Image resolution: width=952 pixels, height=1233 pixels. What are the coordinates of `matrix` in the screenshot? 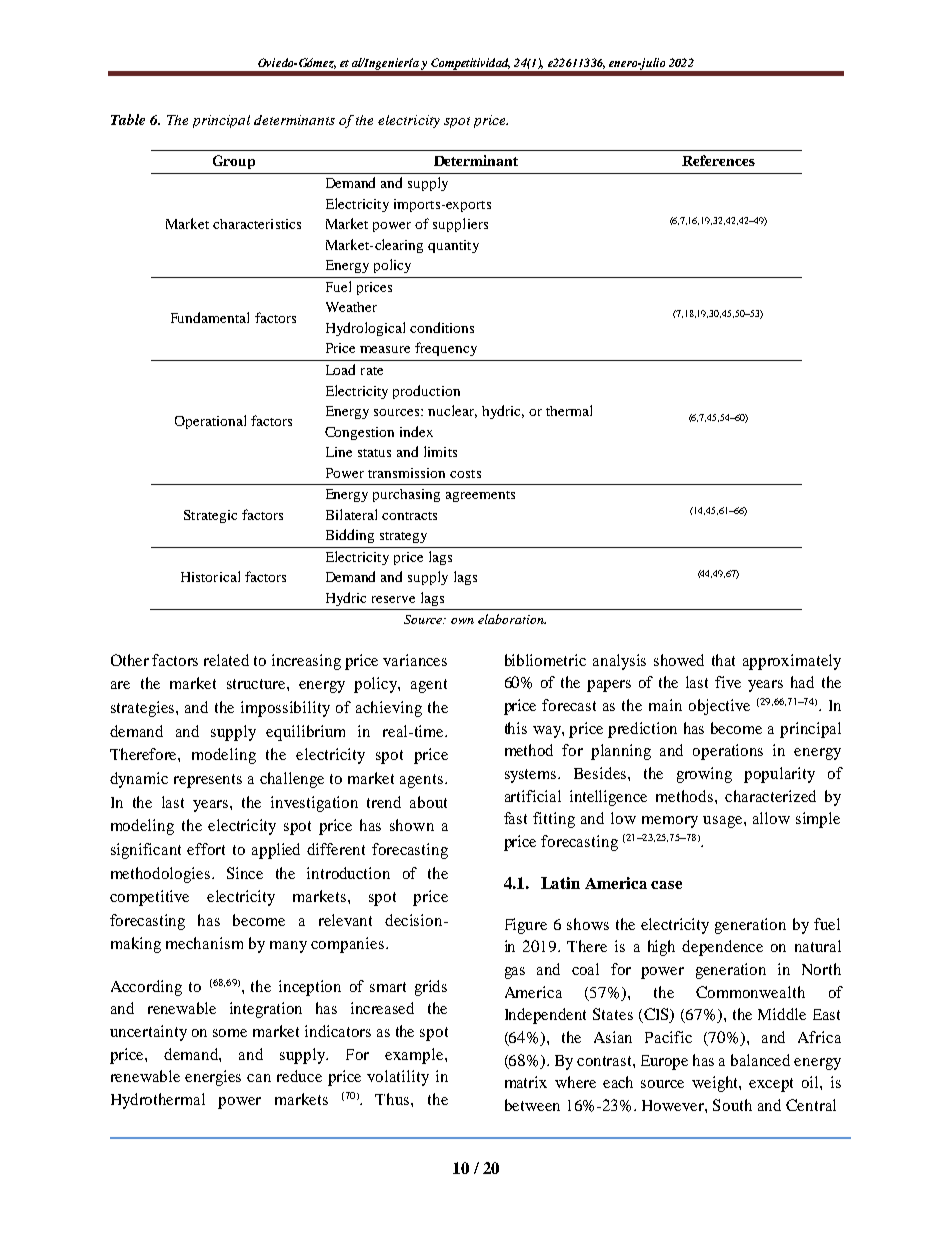 It's located at (526, 1082).
